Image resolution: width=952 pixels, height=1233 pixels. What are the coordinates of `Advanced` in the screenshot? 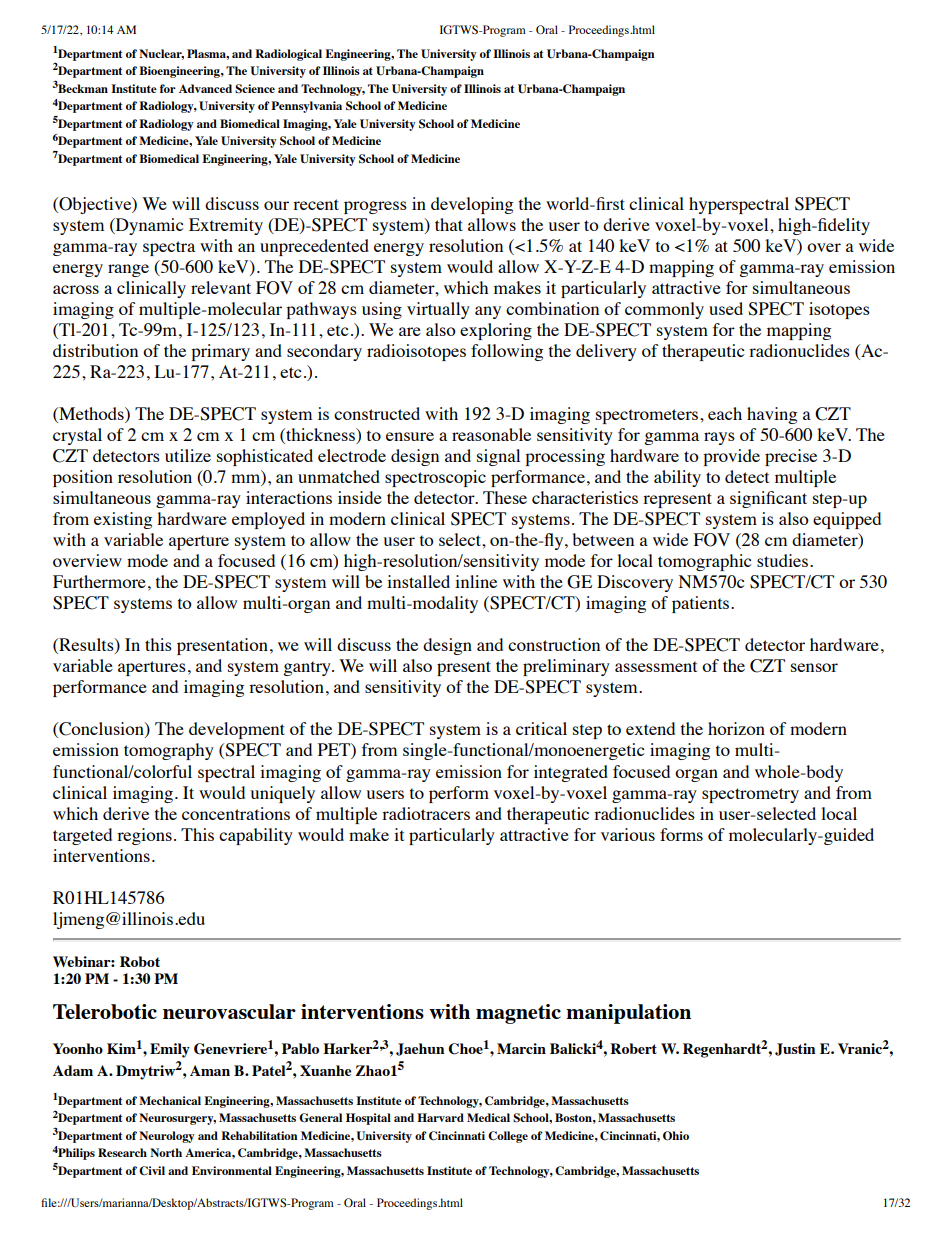 It's located at (205, 88).
